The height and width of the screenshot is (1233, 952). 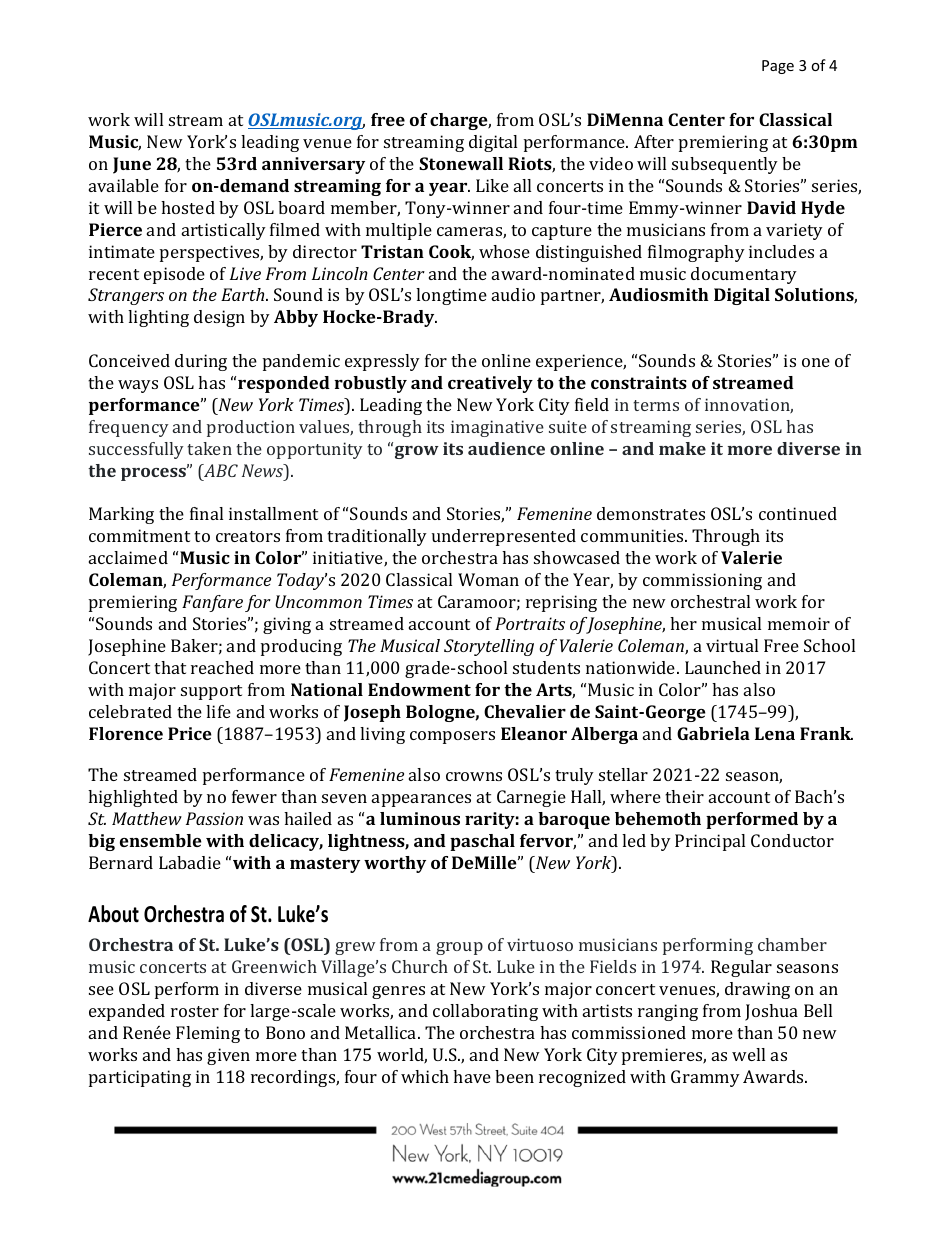 I want to click on Passion, so click(x=214, y=818).
